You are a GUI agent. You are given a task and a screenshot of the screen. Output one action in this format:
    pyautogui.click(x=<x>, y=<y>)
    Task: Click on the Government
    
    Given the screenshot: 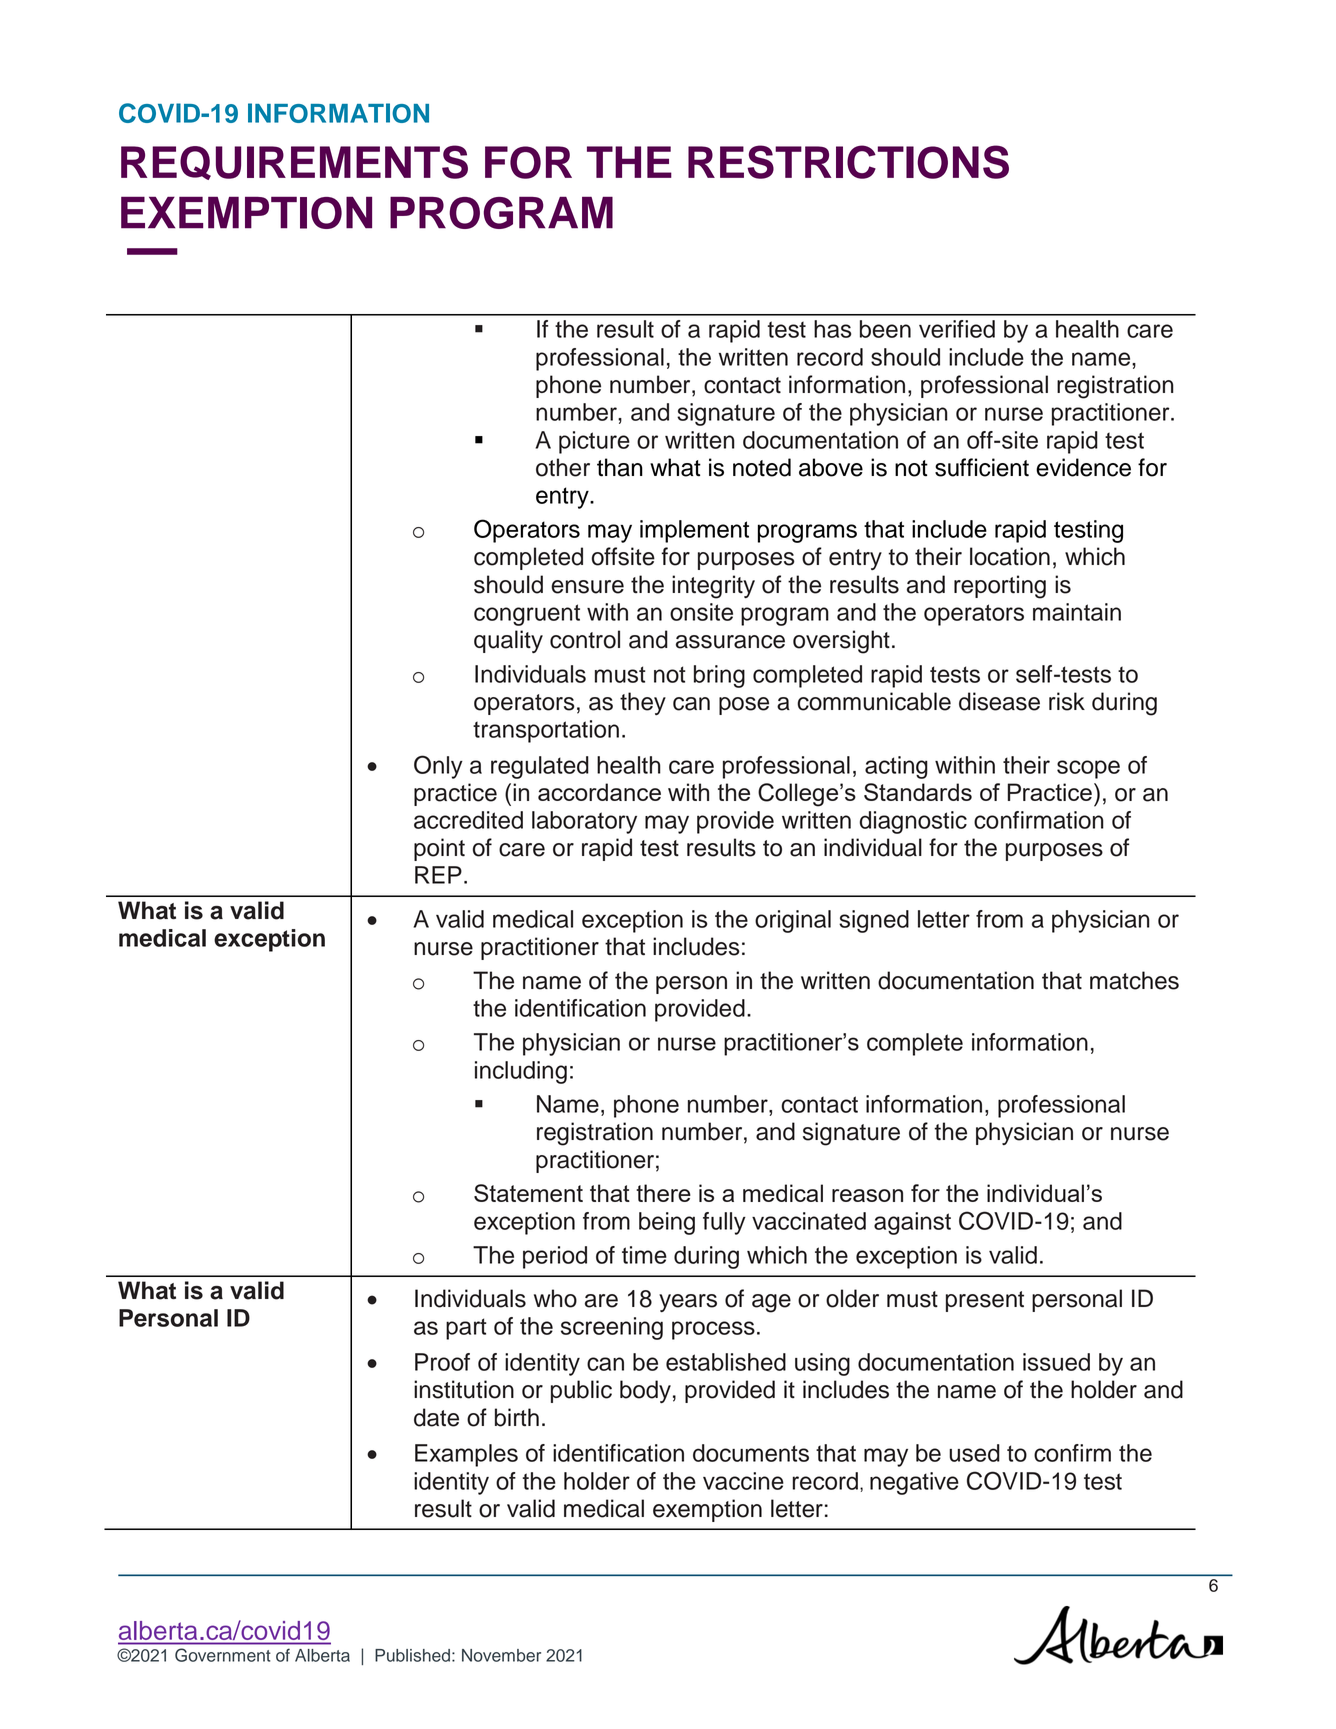 What is the action you would take?
    pyautogui.click(x=223, y=1655)
